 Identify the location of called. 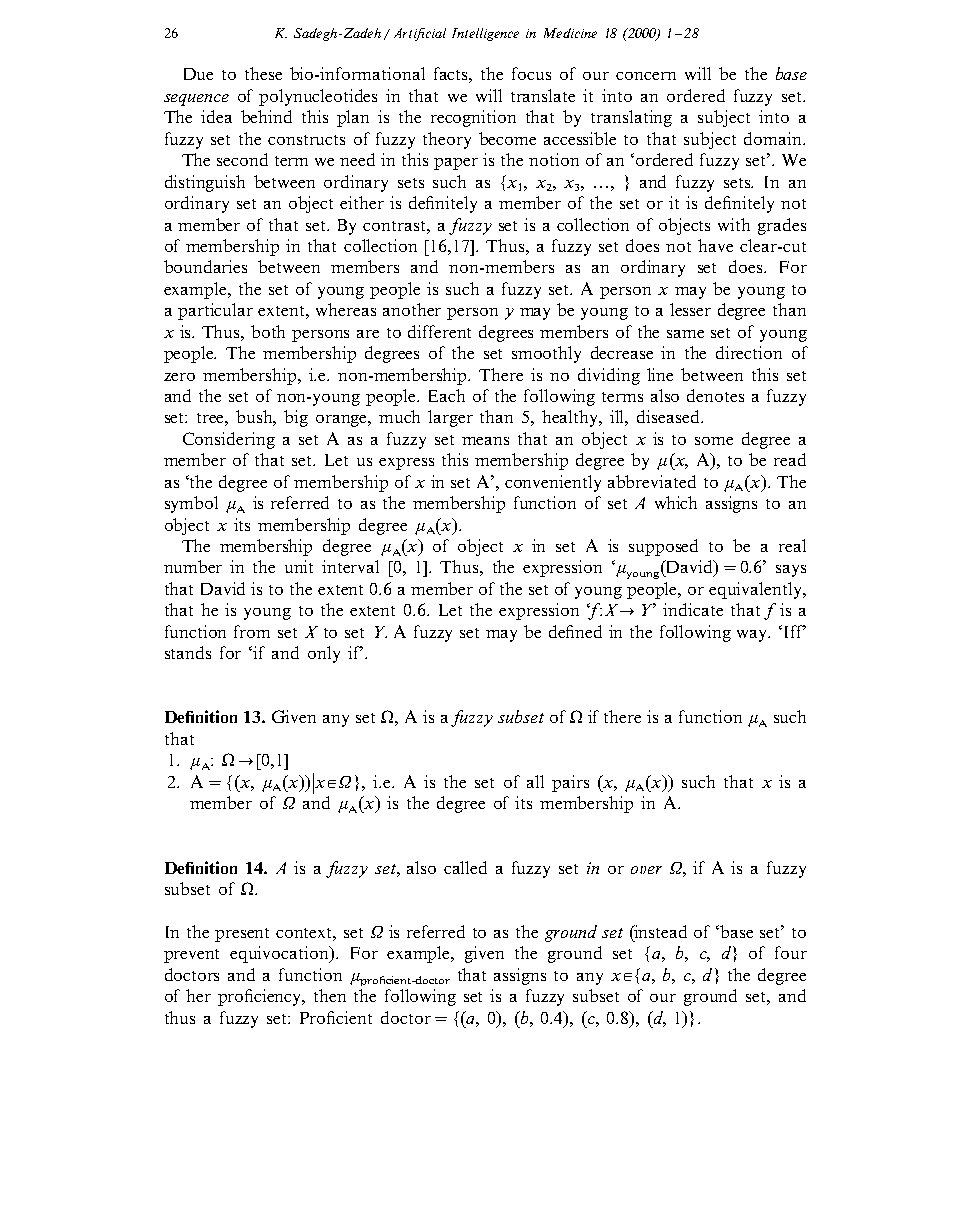
(465, 867).
